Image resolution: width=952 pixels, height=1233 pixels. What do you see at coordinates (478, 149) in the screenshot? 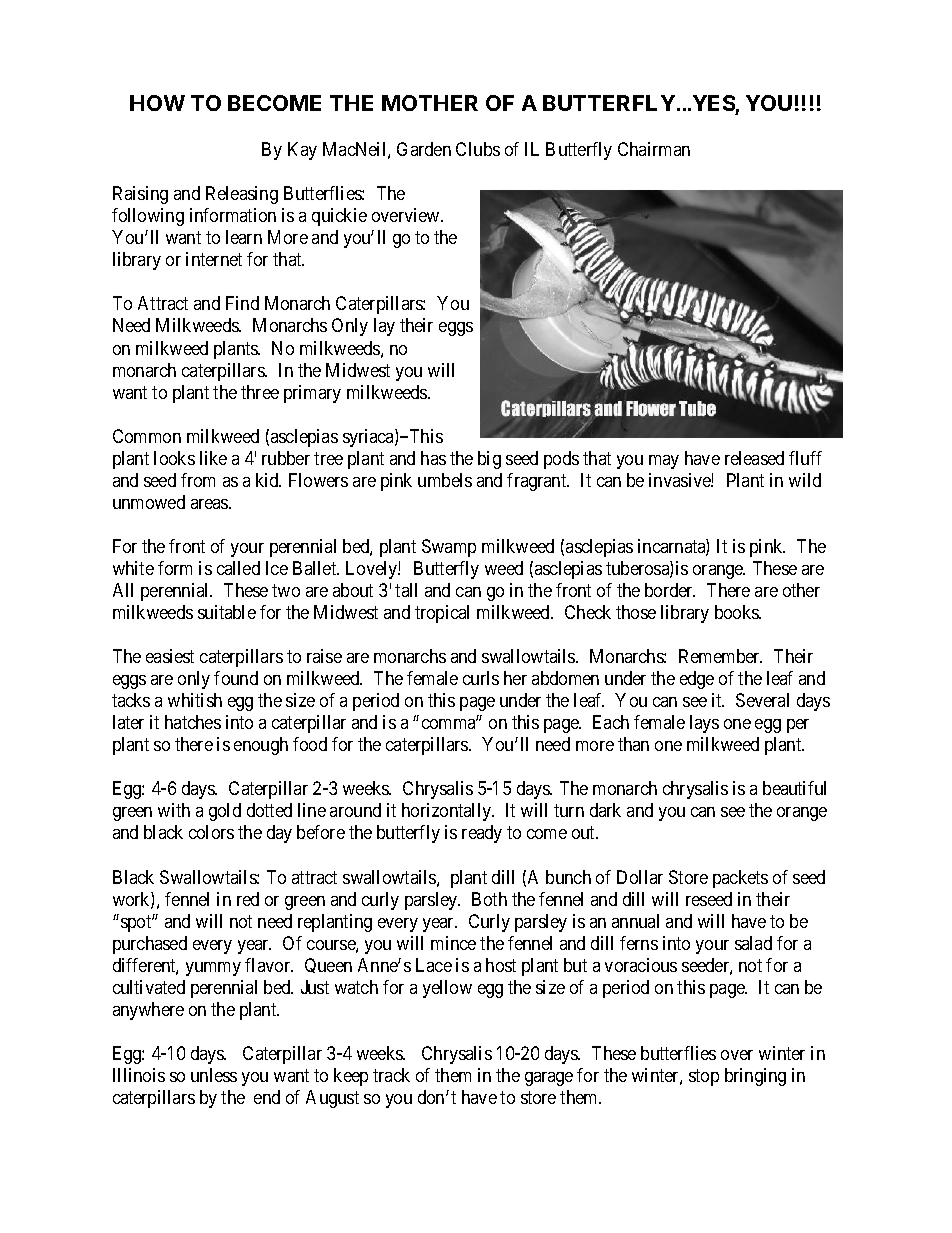
I see `Clubs` at bounding box center [478, 149].
